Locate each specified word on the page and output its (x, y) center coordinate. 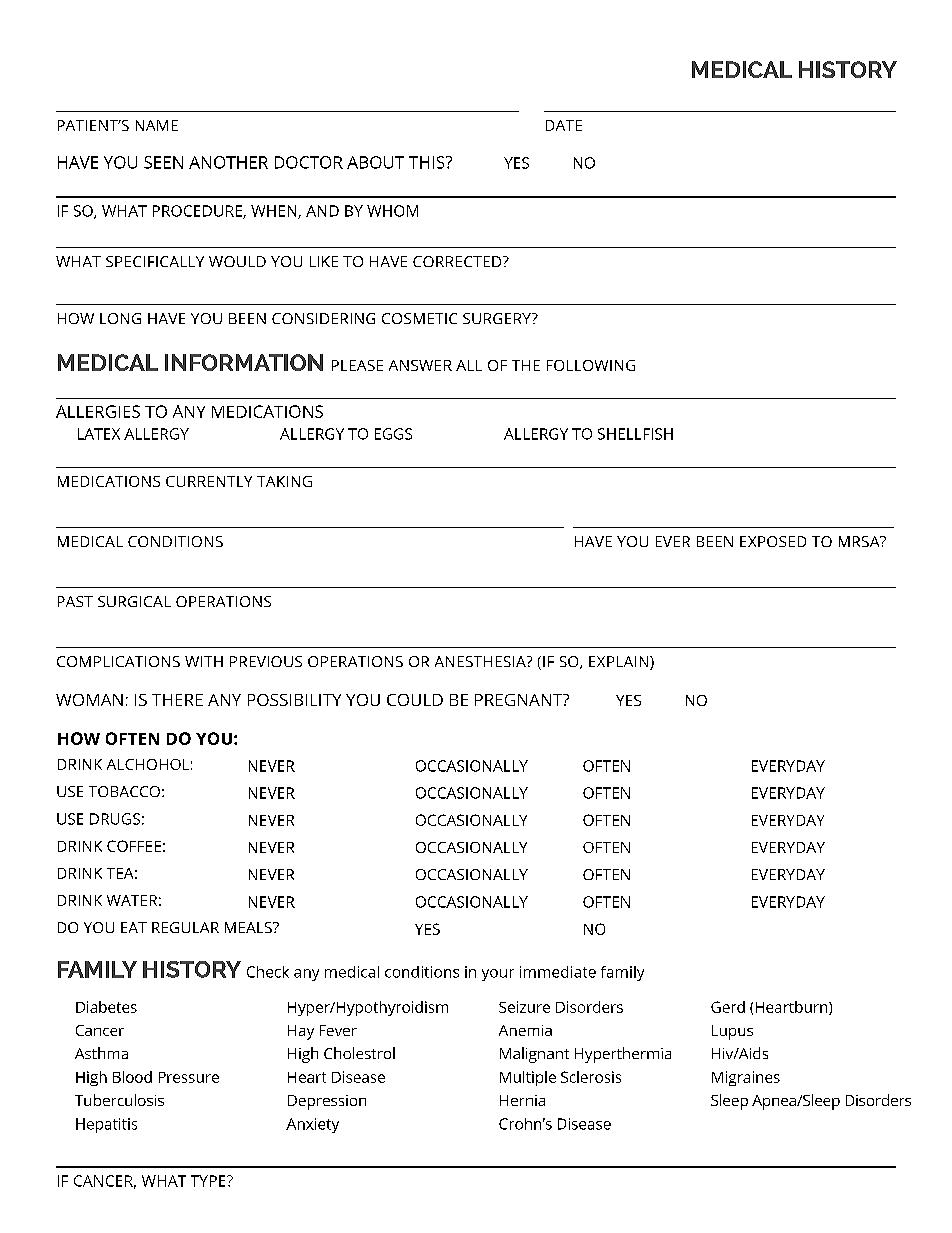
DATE (564, 125)
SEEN (163, 162)
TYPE (209, 1181)
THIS (428, 162)
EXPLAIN (620, 663)
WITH (204, 661)
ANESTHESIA (481, 661)
